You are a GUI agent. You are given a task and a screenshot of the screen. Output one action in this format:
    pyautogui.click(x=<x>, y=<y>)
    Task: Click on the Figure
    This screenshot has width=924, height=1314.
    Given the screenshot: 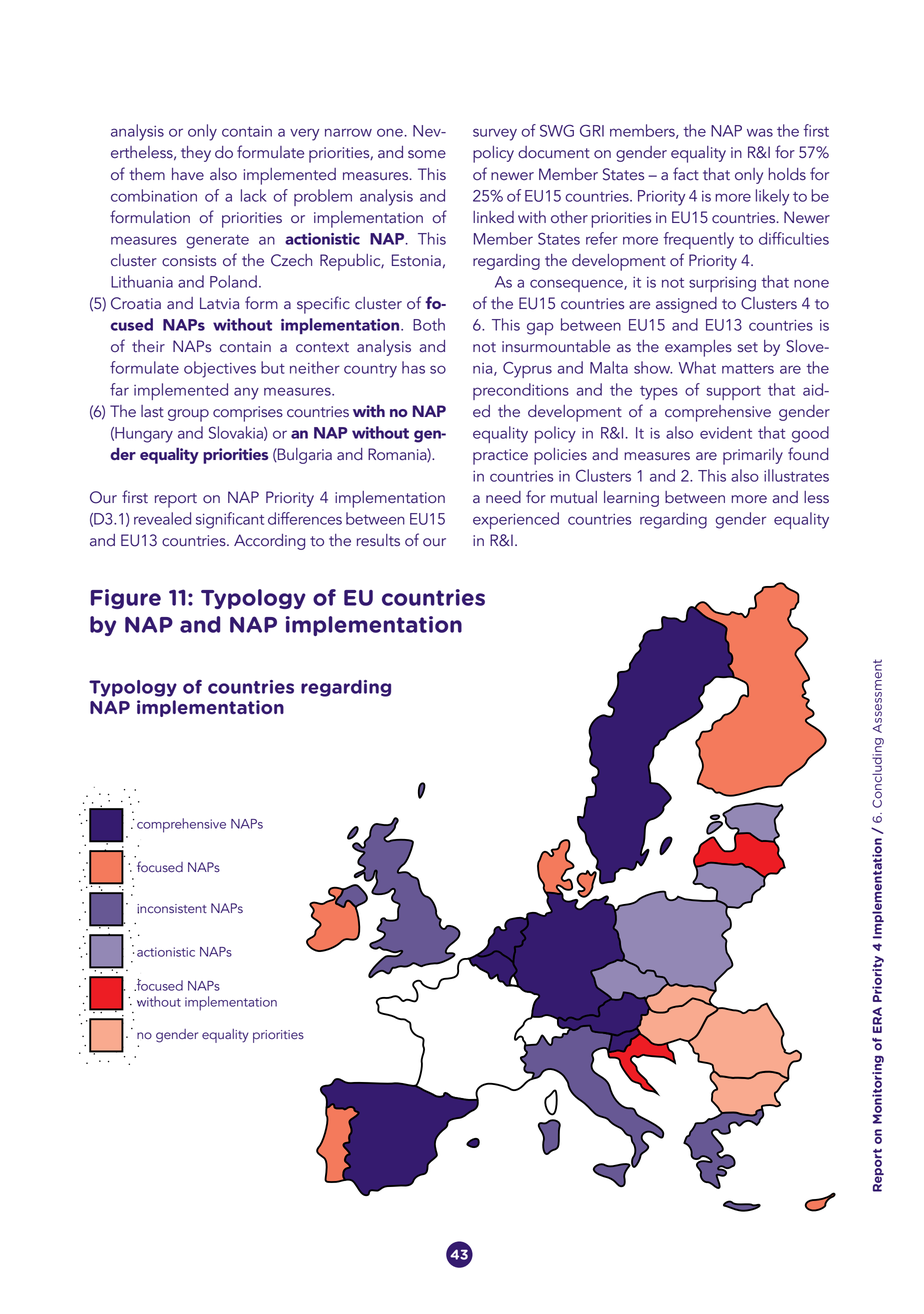 What is the action you would take?
    pyautogui.click(x=126, y=599)
